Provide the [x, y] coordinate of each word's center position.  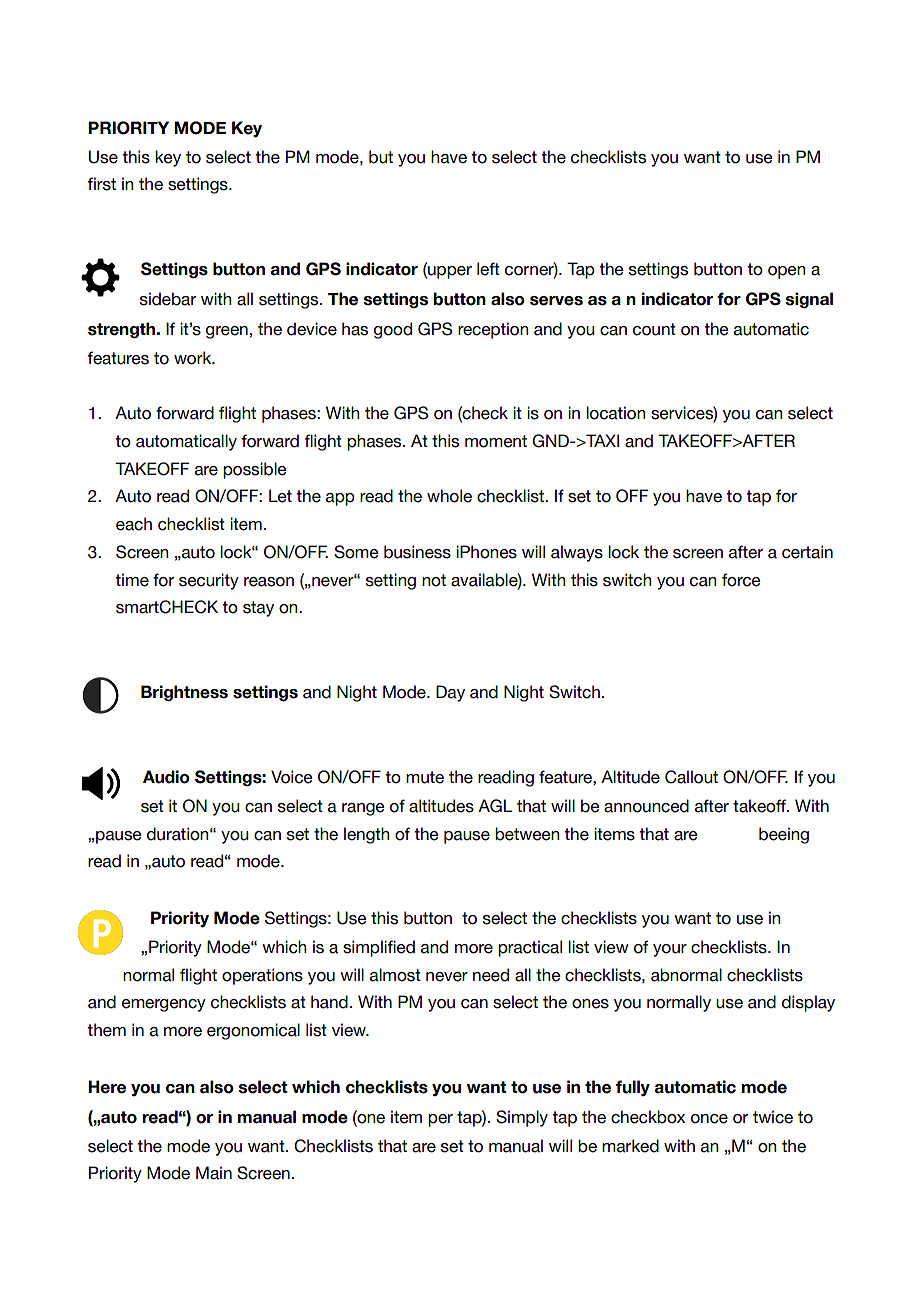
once [709, 1119]
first [102, 184]
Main [214, 1173]
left [488, 269]
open [786, 272]
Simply [522, 1118]
